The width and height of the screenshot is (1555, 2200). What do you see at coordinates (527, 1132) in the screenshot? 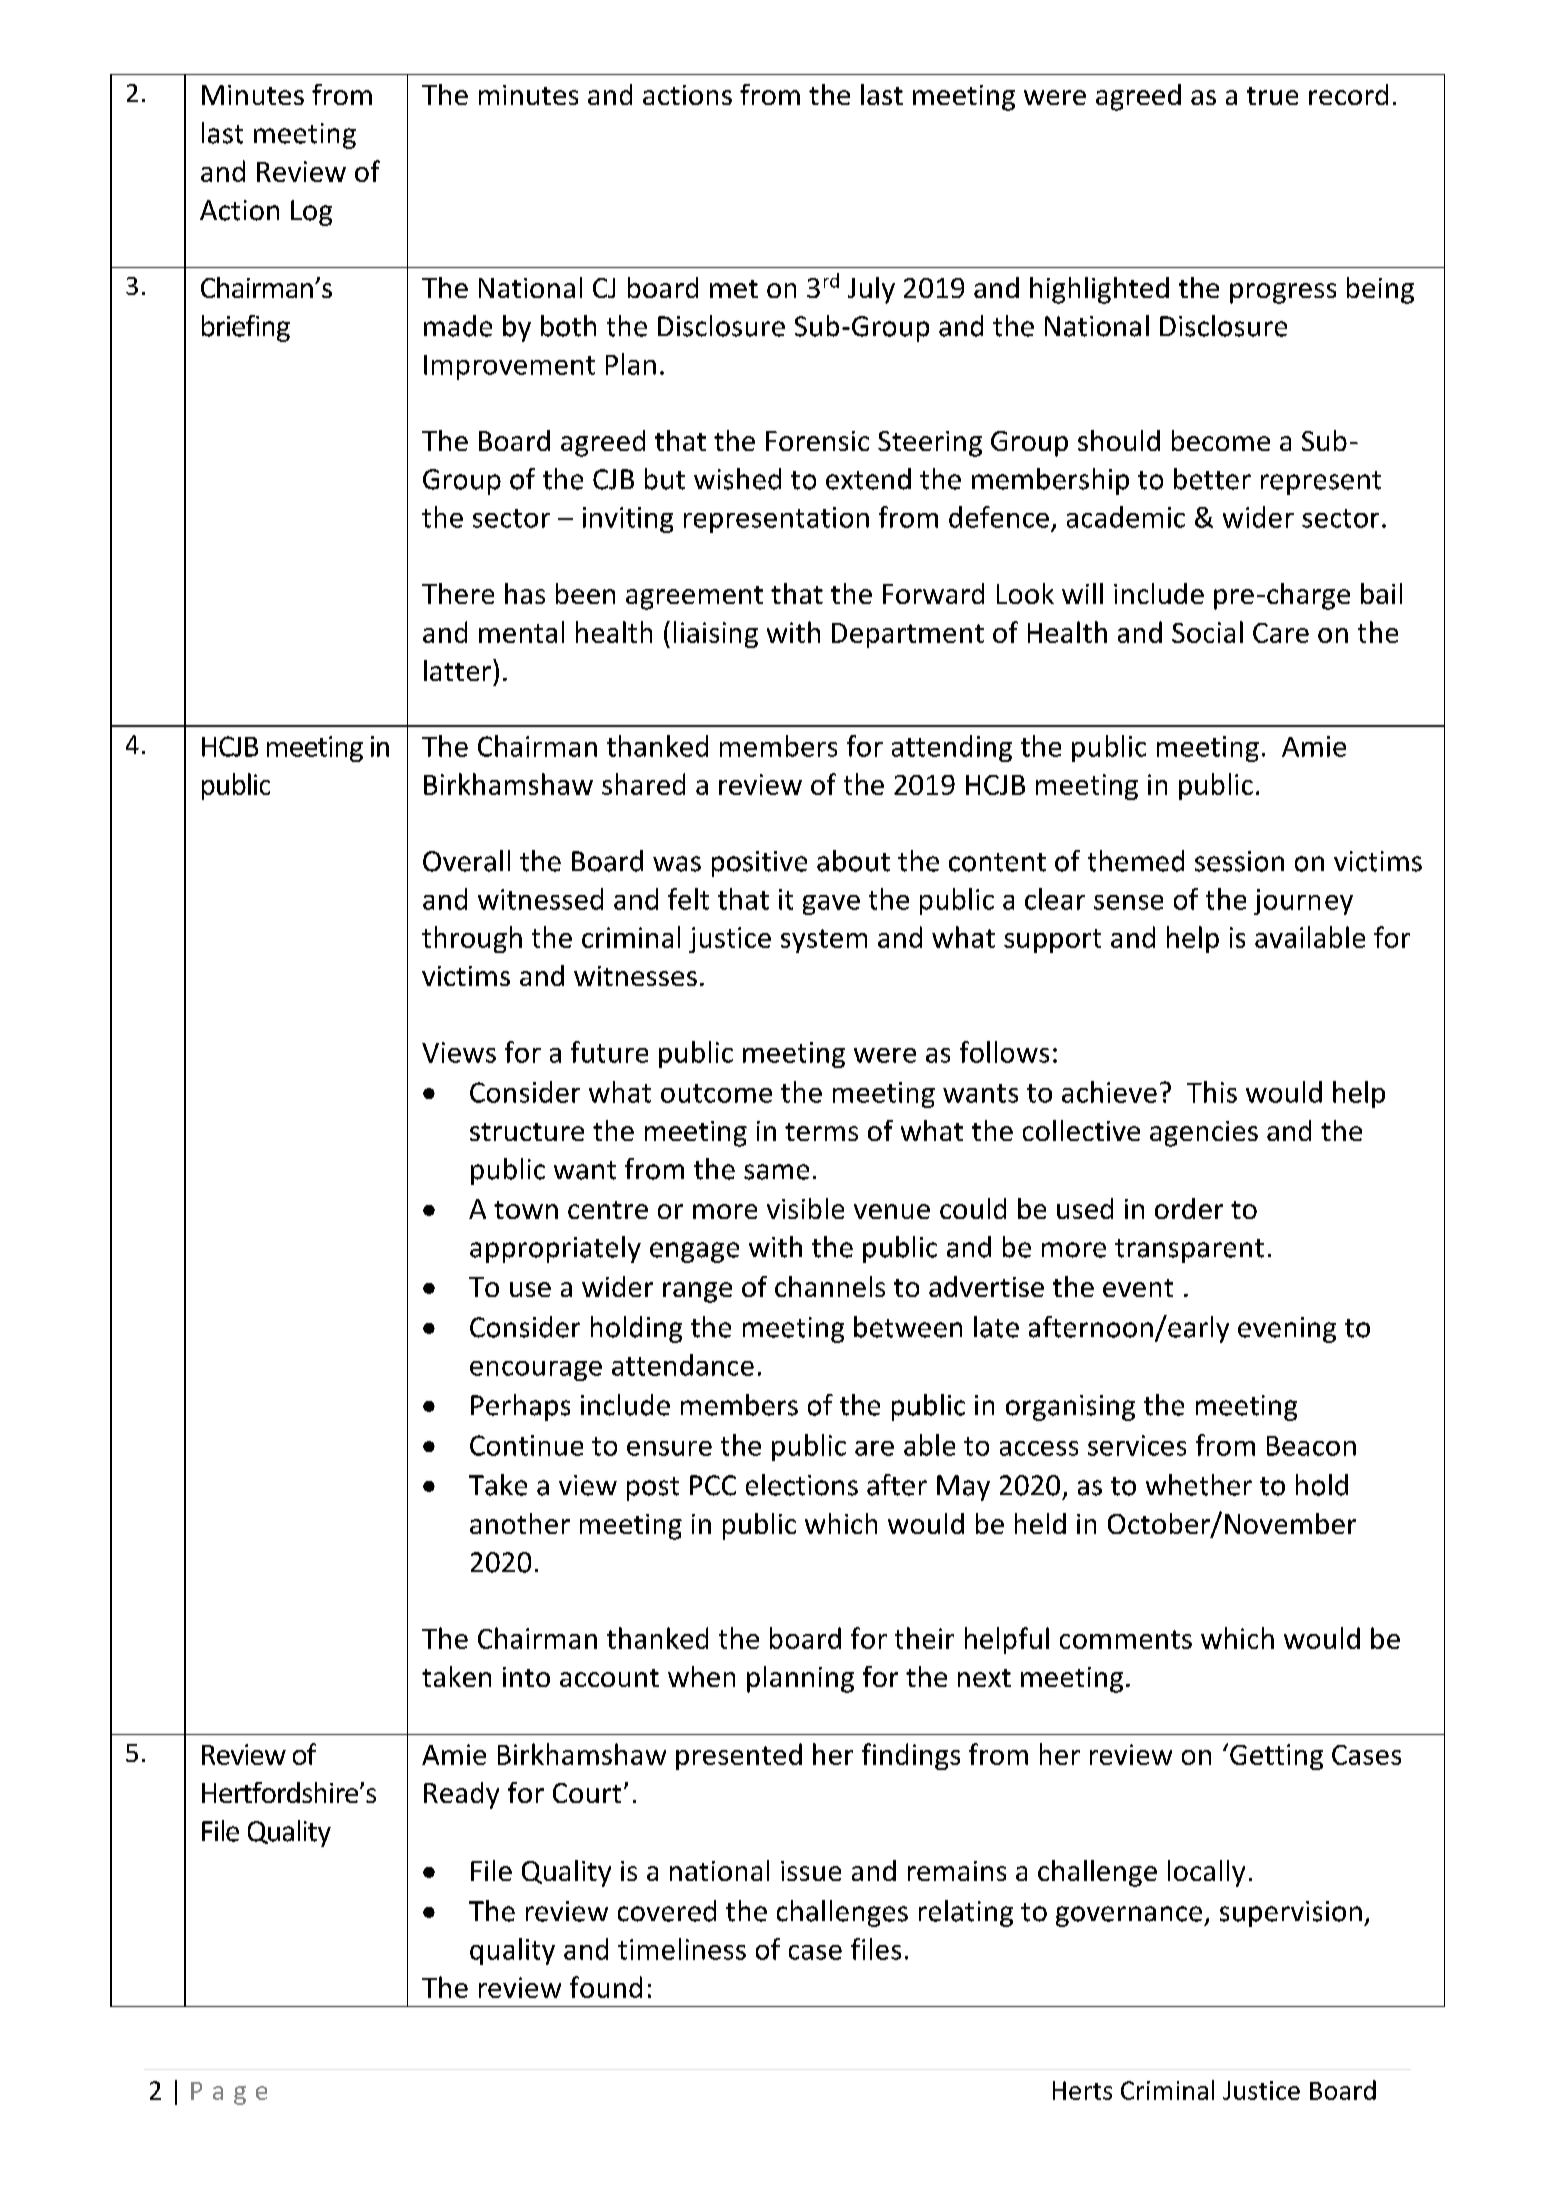
I see `structure` at bounding box center [527, 1132].
